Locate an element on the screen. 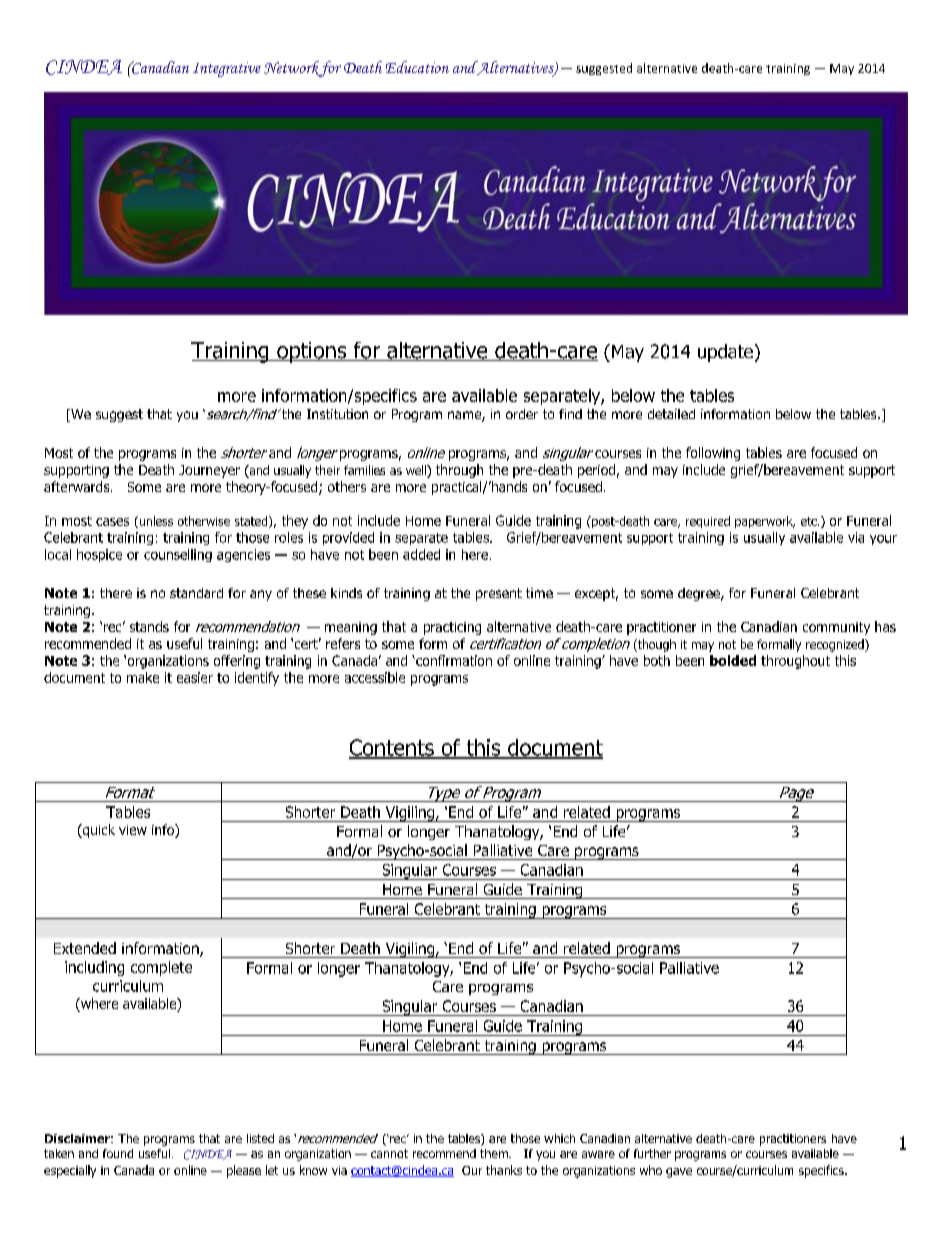 The width and height of the screenshot is (952, 1233). gave is located at coordinates (679, 1173).
